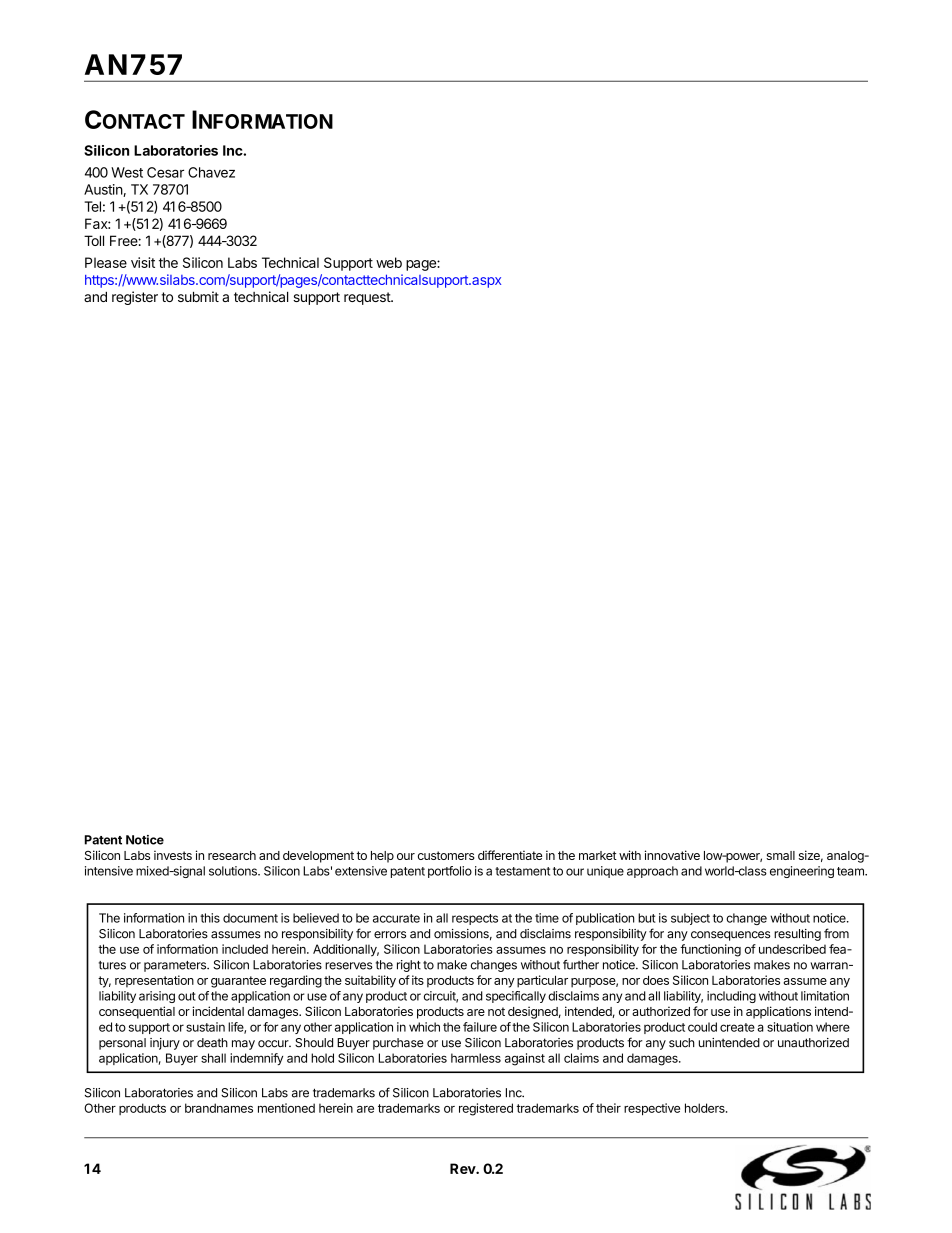 This image has height=1233, width=952. What do you see at coordinates (737, 1027) in the image?
I see `create` at bounding box center [737, 1027].
